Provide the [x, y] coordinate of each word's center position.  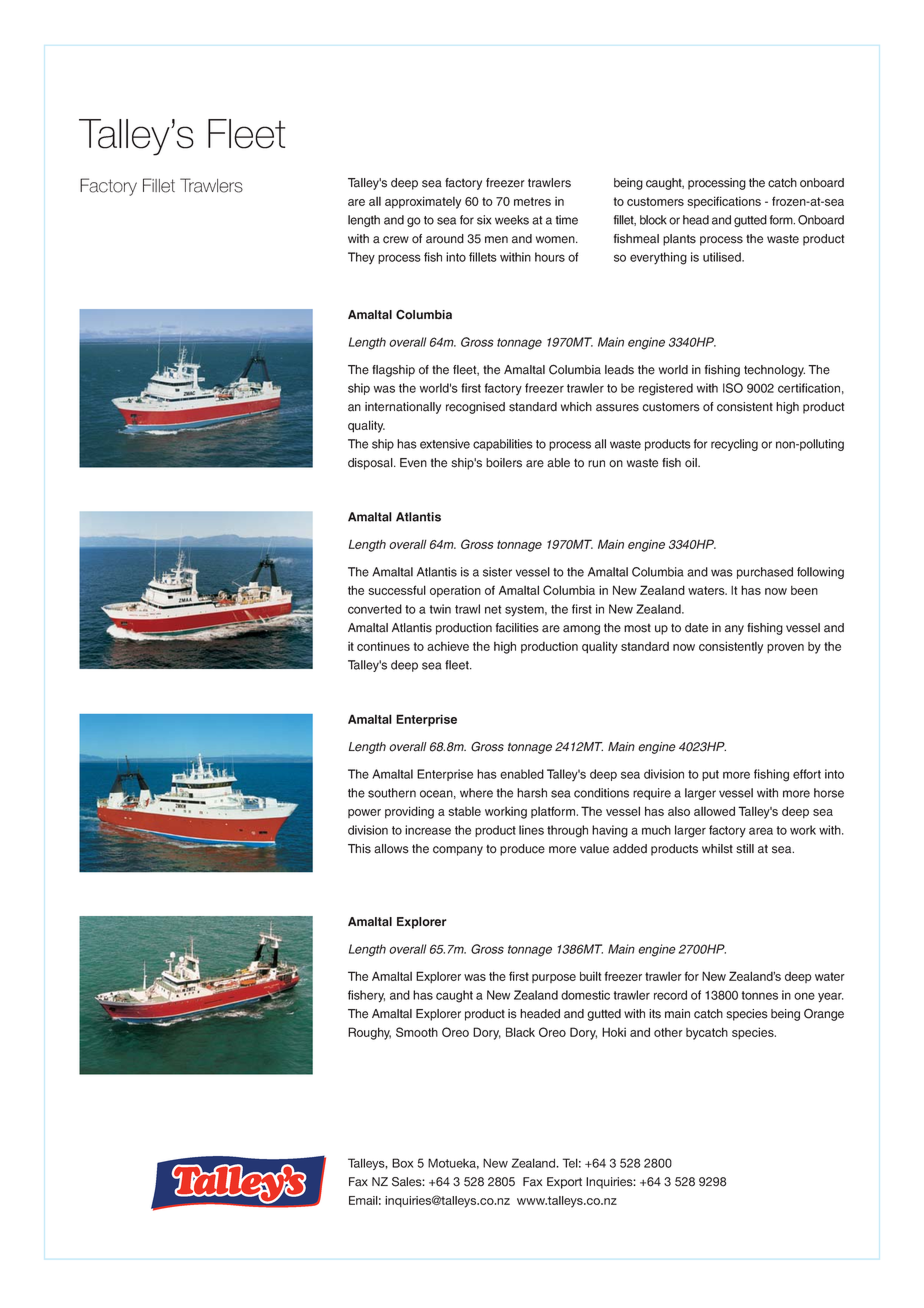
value [594, 849]
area [761, 831]
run [596, 464]
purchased [765, 573]
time [567, 220]
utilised [723, 257]
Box [402, 1163]
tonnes [759, 995]
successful [397, 590]
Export [564, 1183]
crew [396, 240]
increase [428, 830]
